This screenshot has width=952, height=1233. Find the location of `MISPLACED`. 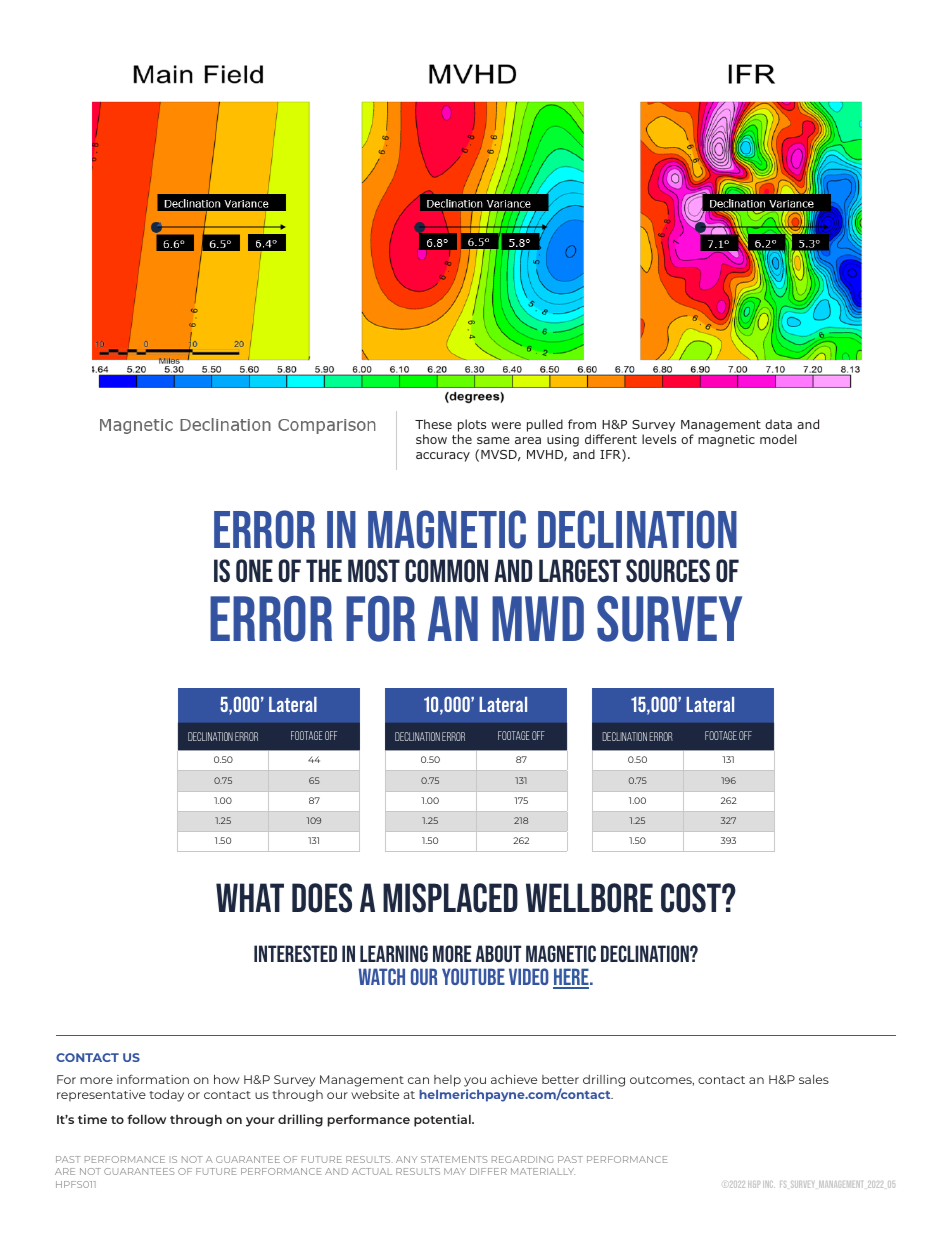

MISPLACED is located at coordinates (450, 898).
